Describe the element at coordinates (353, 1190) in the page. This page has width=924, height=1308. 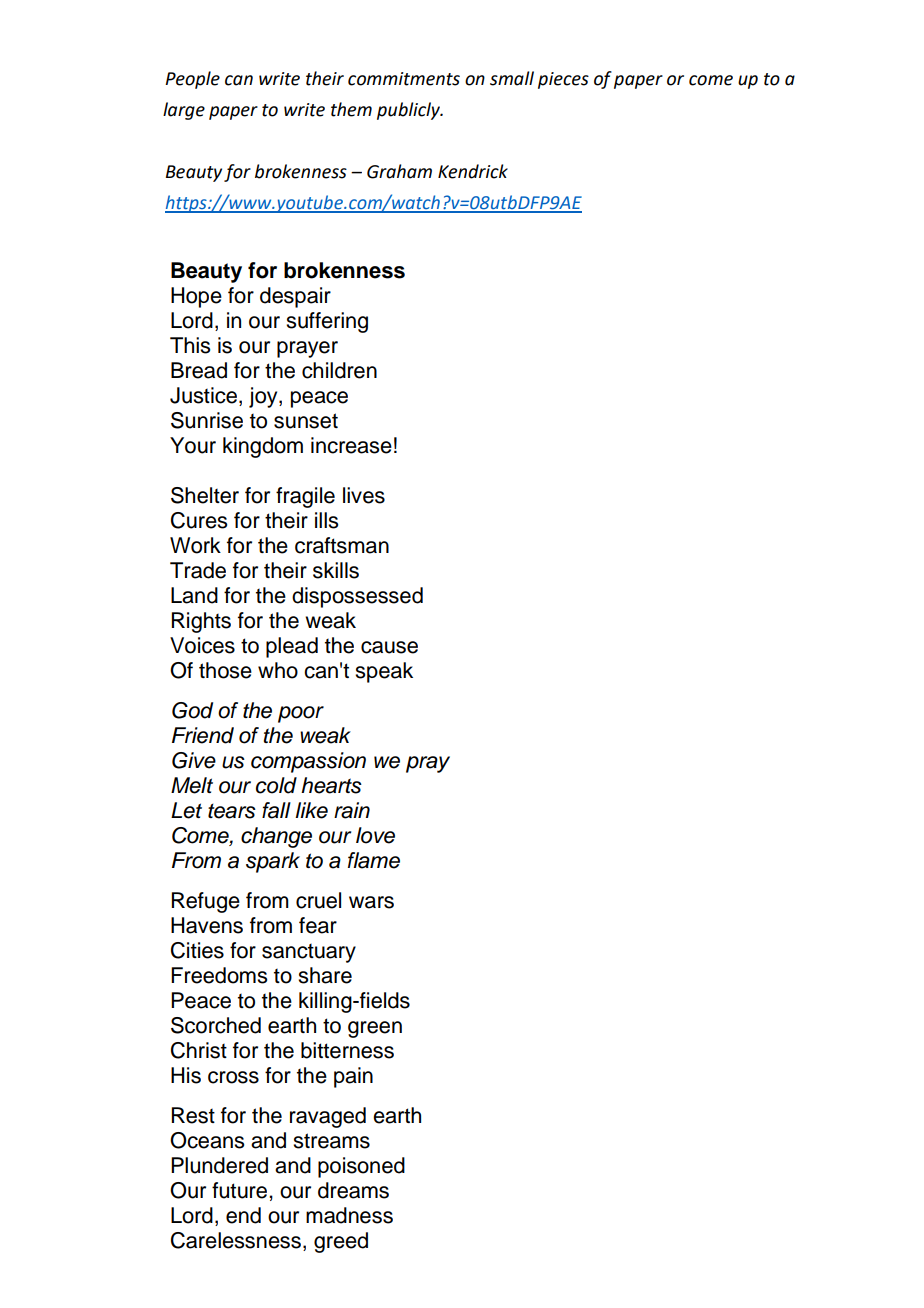
I see `dreams` at that location.
